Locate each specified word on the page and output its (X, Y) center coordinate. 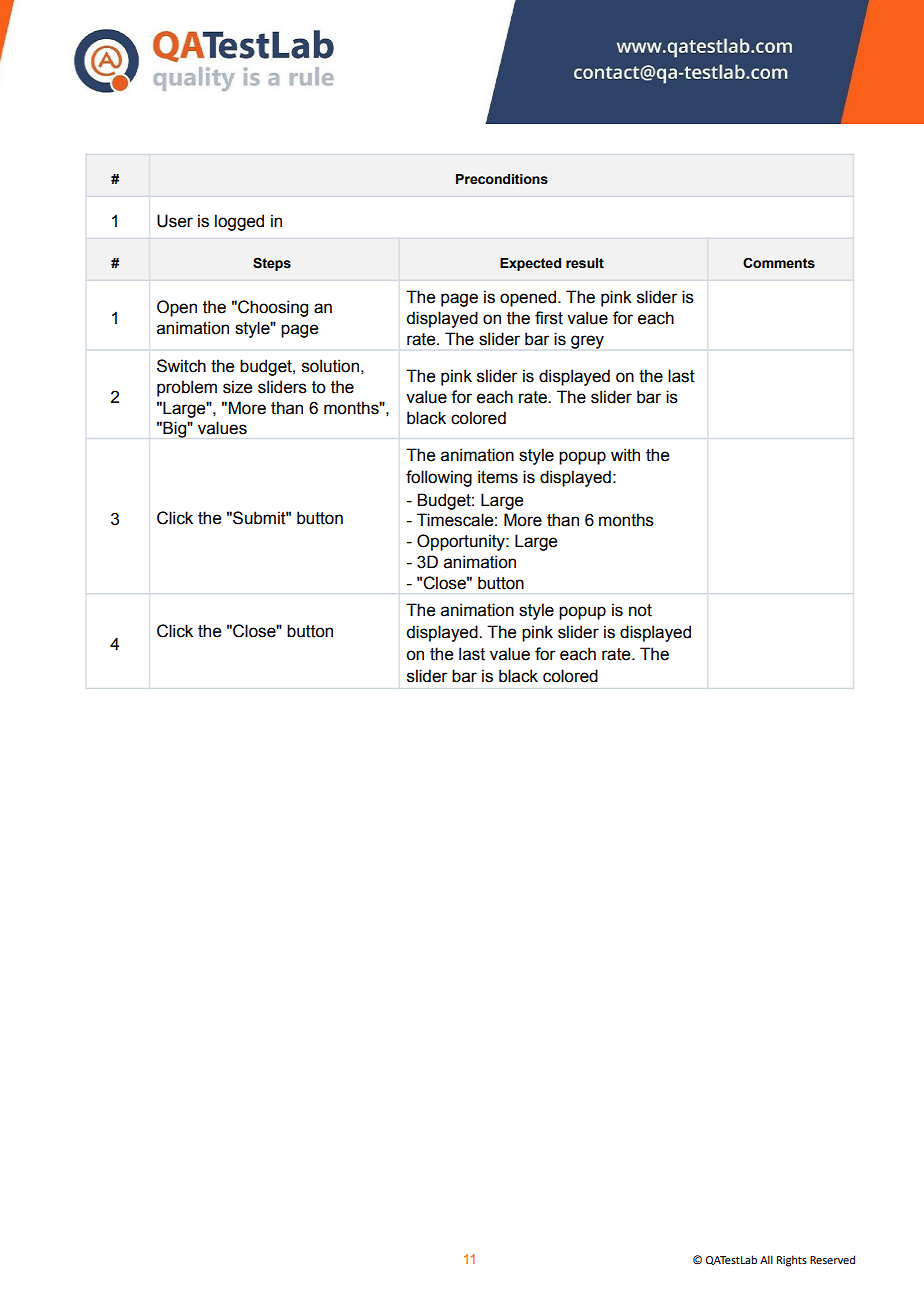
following (439, 478)
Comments (779, 263)
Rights (792, 1261)
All (766, 1259)
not (640, 610)
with (625, 455)
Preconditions (502, 179)
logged (239, 222)
